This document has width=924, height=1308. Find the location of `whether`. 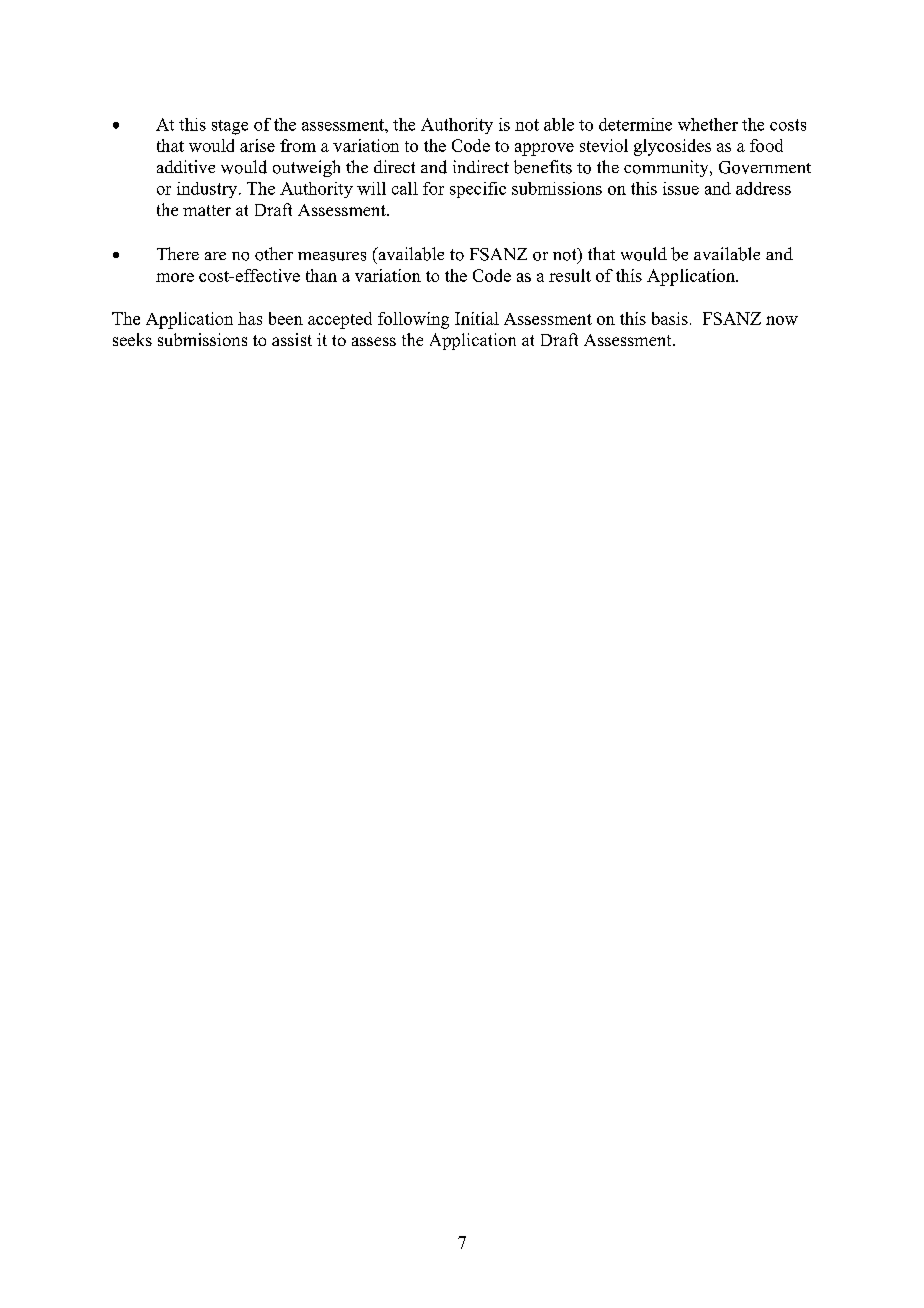

whether is located at coordinates (708, 124).
